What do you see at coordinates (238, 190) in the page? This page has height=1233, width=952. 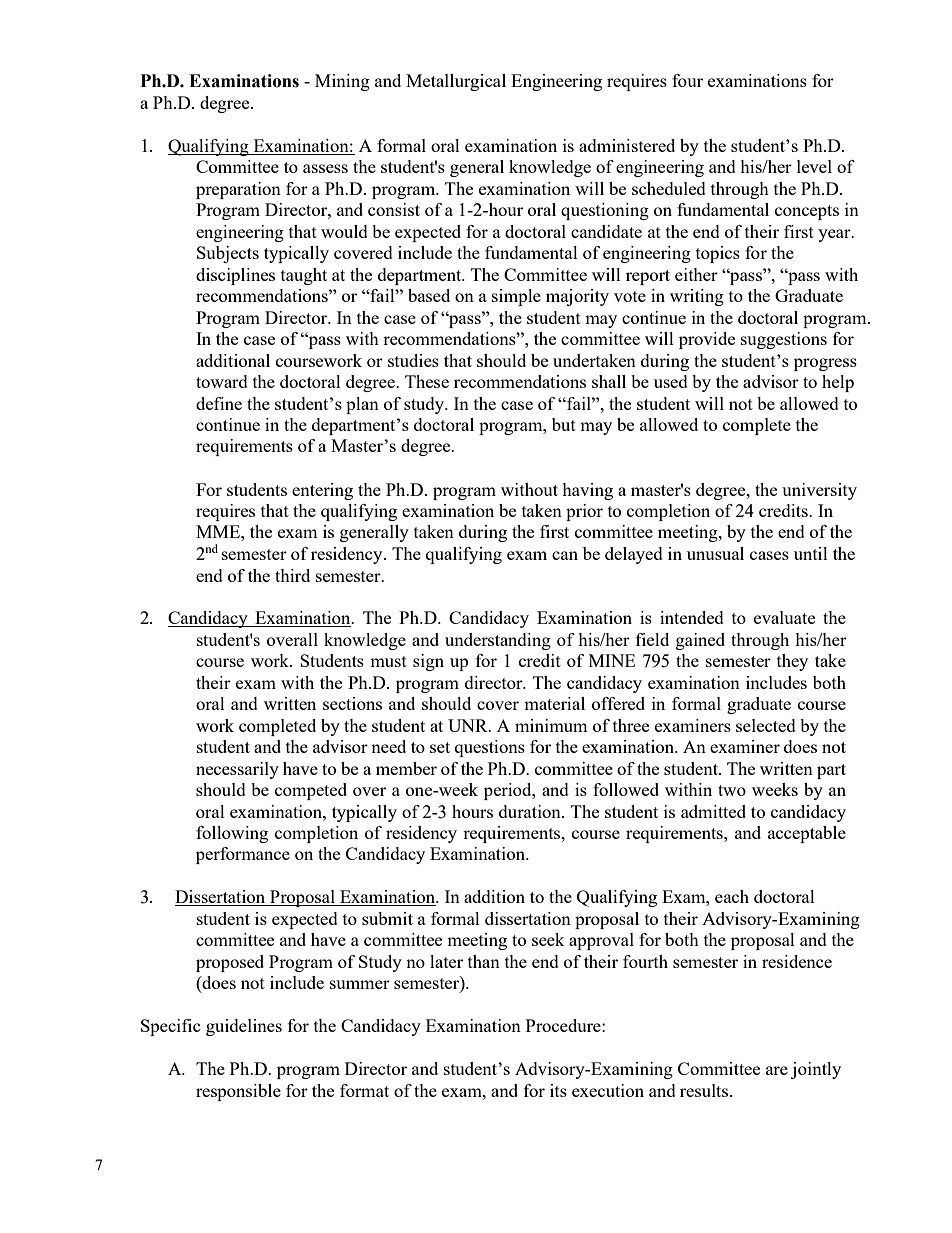 I see `preparation` at bounding box center [238, 190].
